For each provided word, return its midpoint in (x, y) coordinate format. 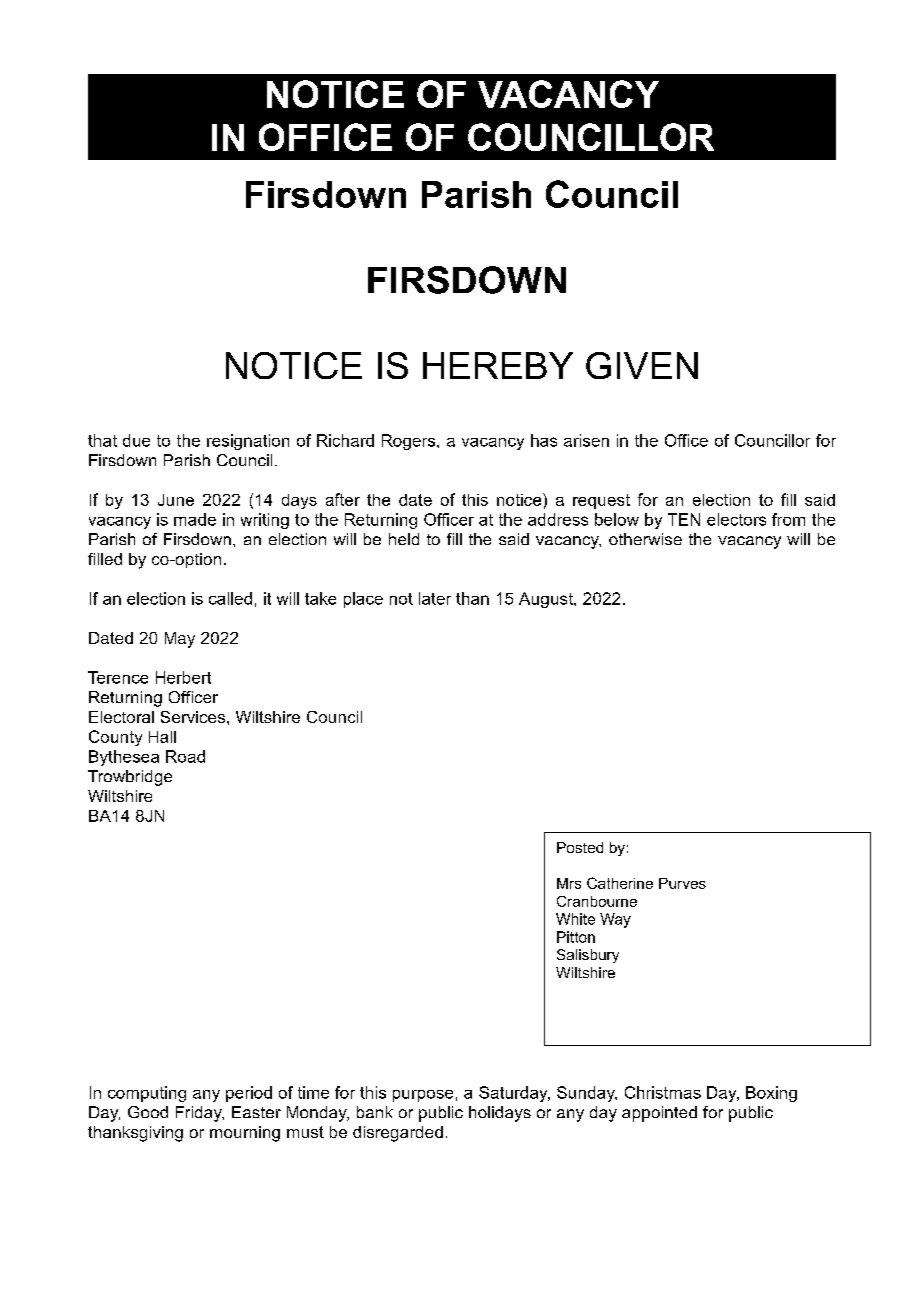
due (136, 440)
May (180, 640)
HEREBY (498, 365)
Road (185, 756)
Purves (682, 883)
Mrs (569, 883)
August (547, 600)
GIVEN (642, 365)
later (435, 598)
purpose (423, 1096)
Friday (200, 1114)
